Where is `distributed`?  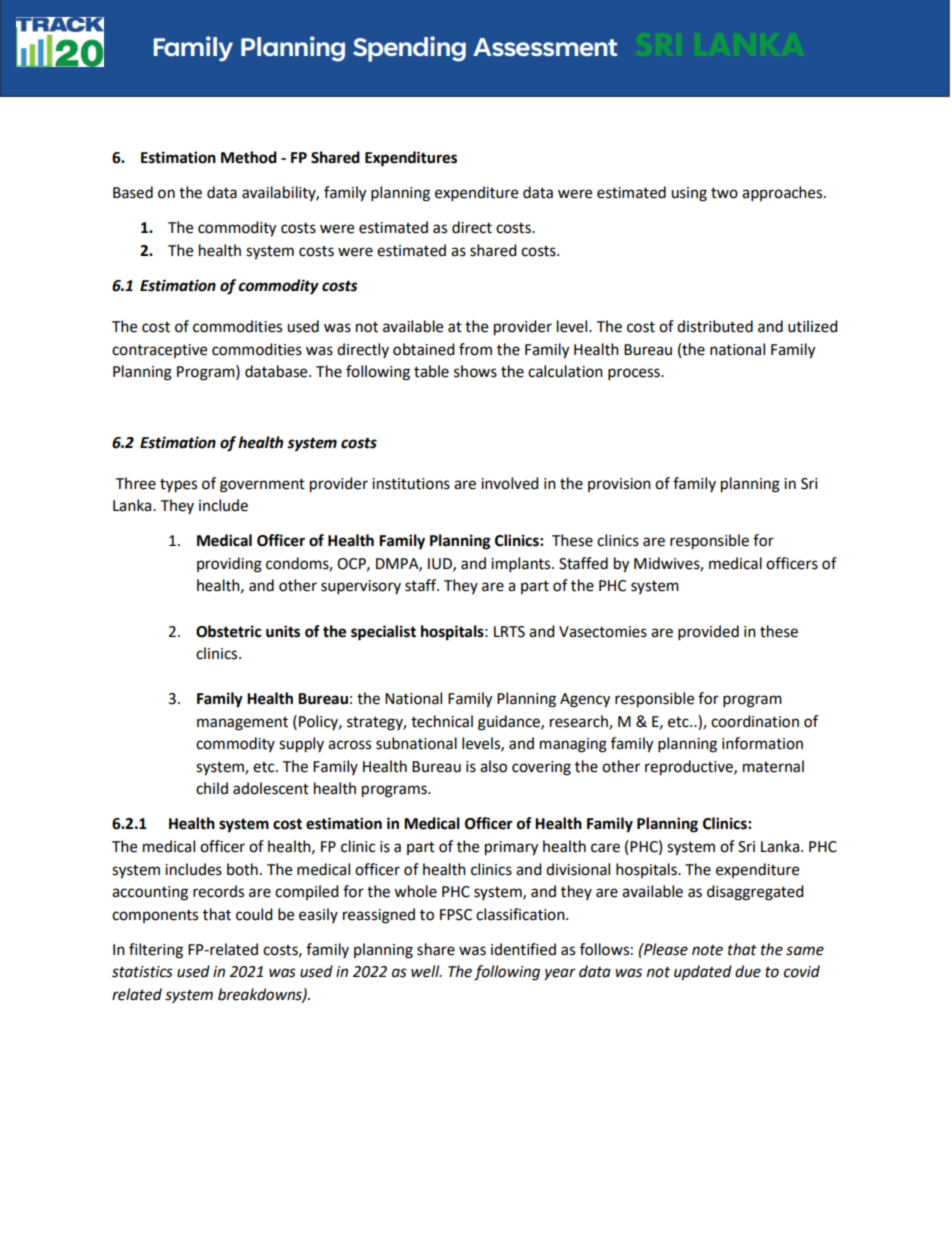 distributed is located at coordinates (715, 326).
